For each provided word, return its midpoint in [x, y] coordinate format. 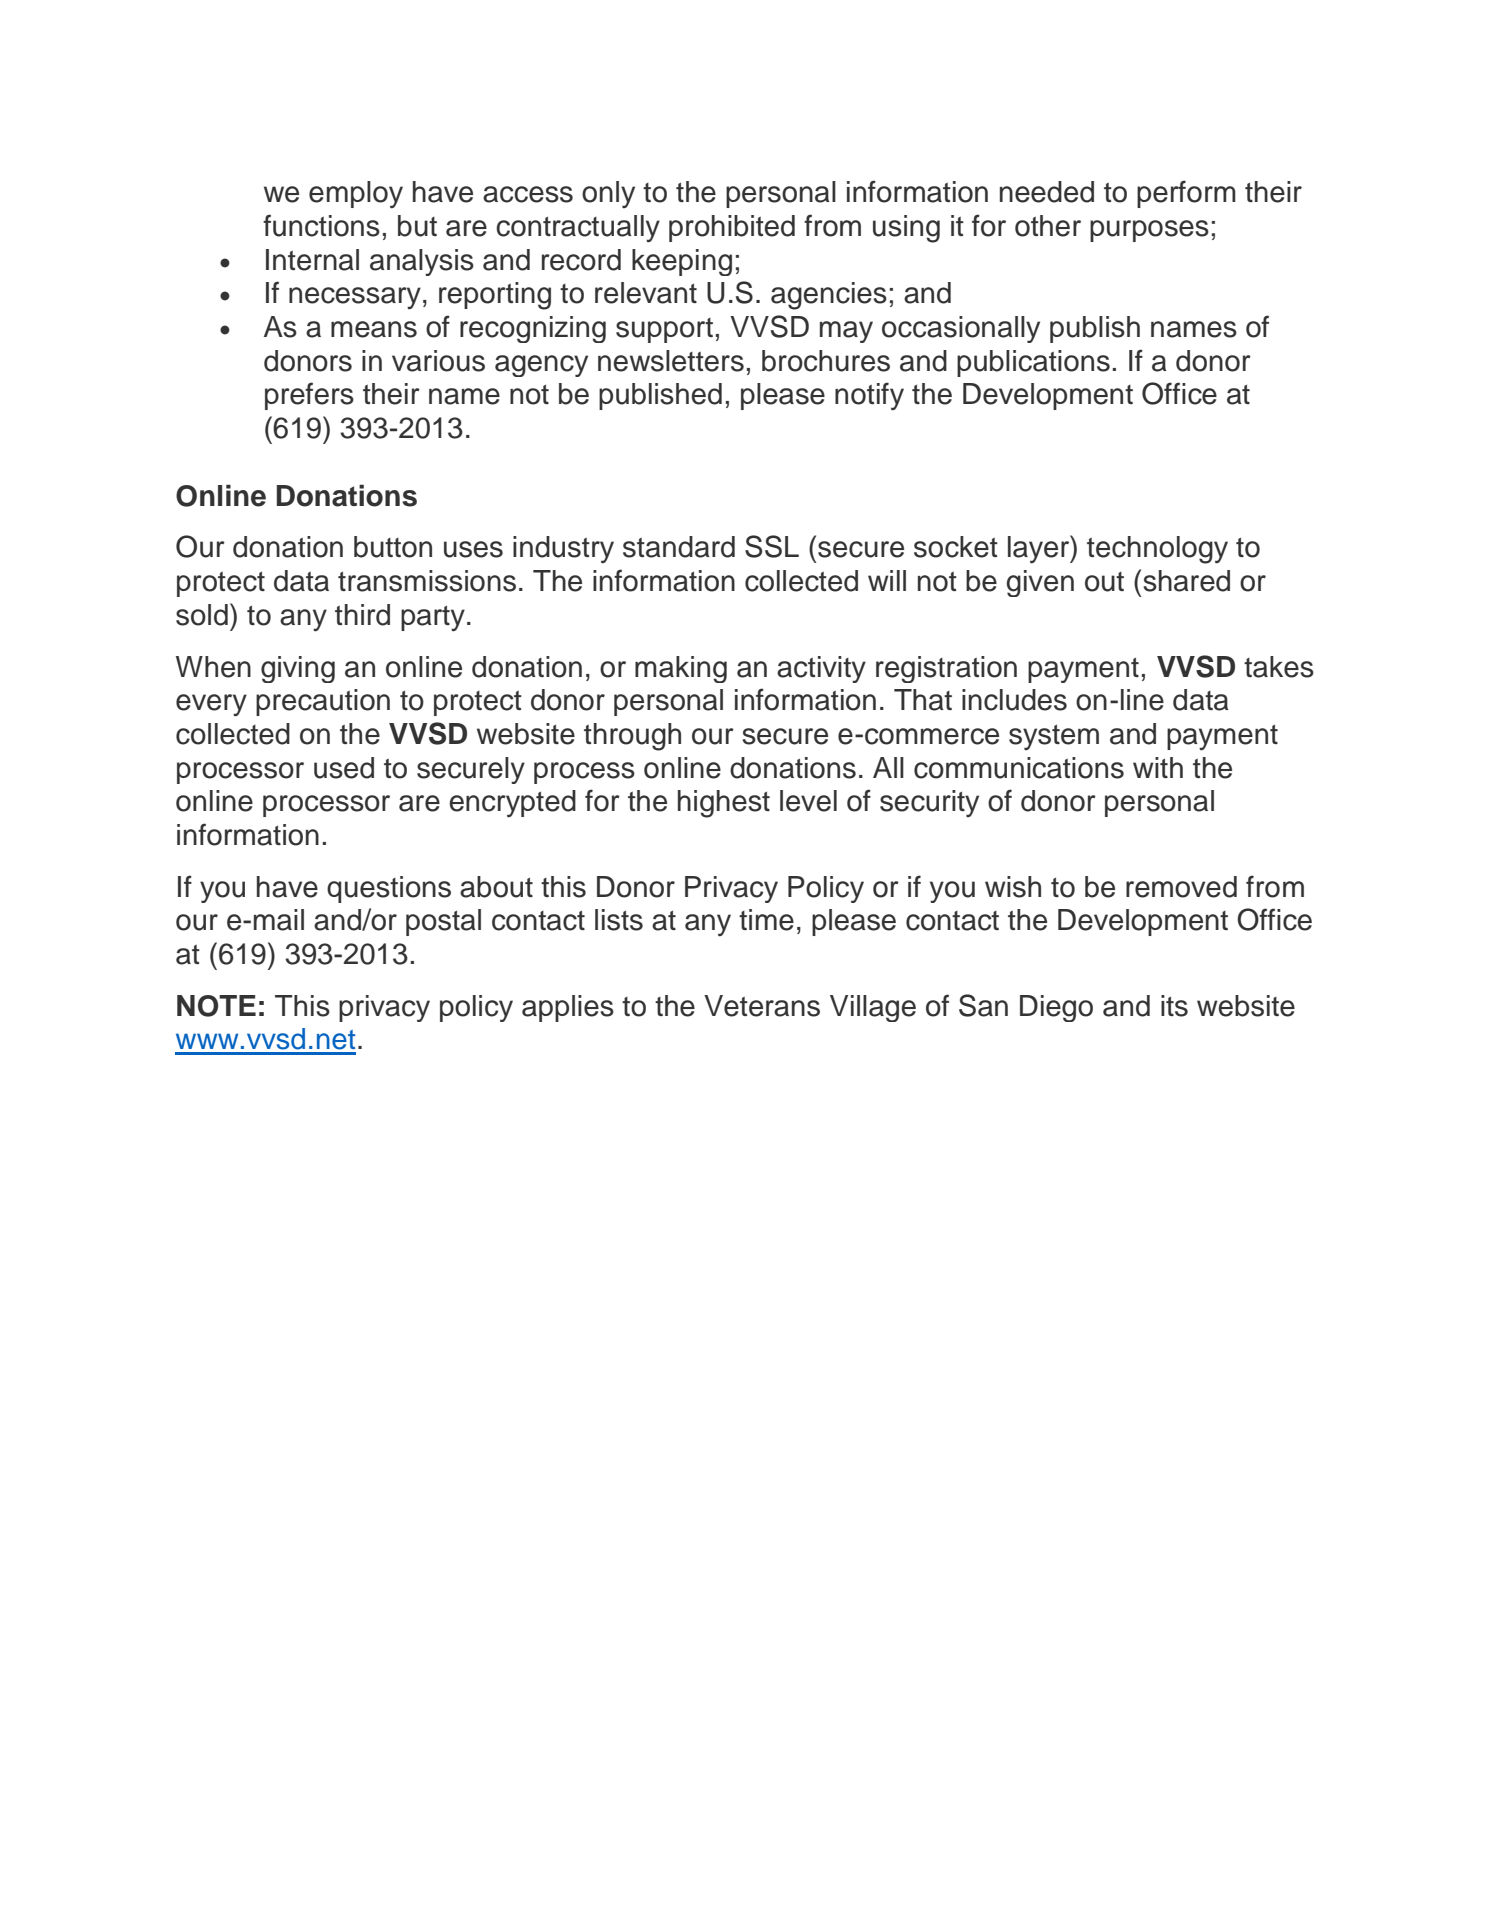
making [681, 669]
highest [724, 804]
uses [473, 549]
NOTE [216, 1006]
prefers [309, 396]
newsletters [671, 361]
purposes [1149, 231]
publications [1033, 363]
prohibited [732, 228]
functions [321, 225]
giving [298, 669]
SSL [772, 546]
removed [1181, 887]
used [344, 768]
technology [1157, 550]
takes [1279, 667]
